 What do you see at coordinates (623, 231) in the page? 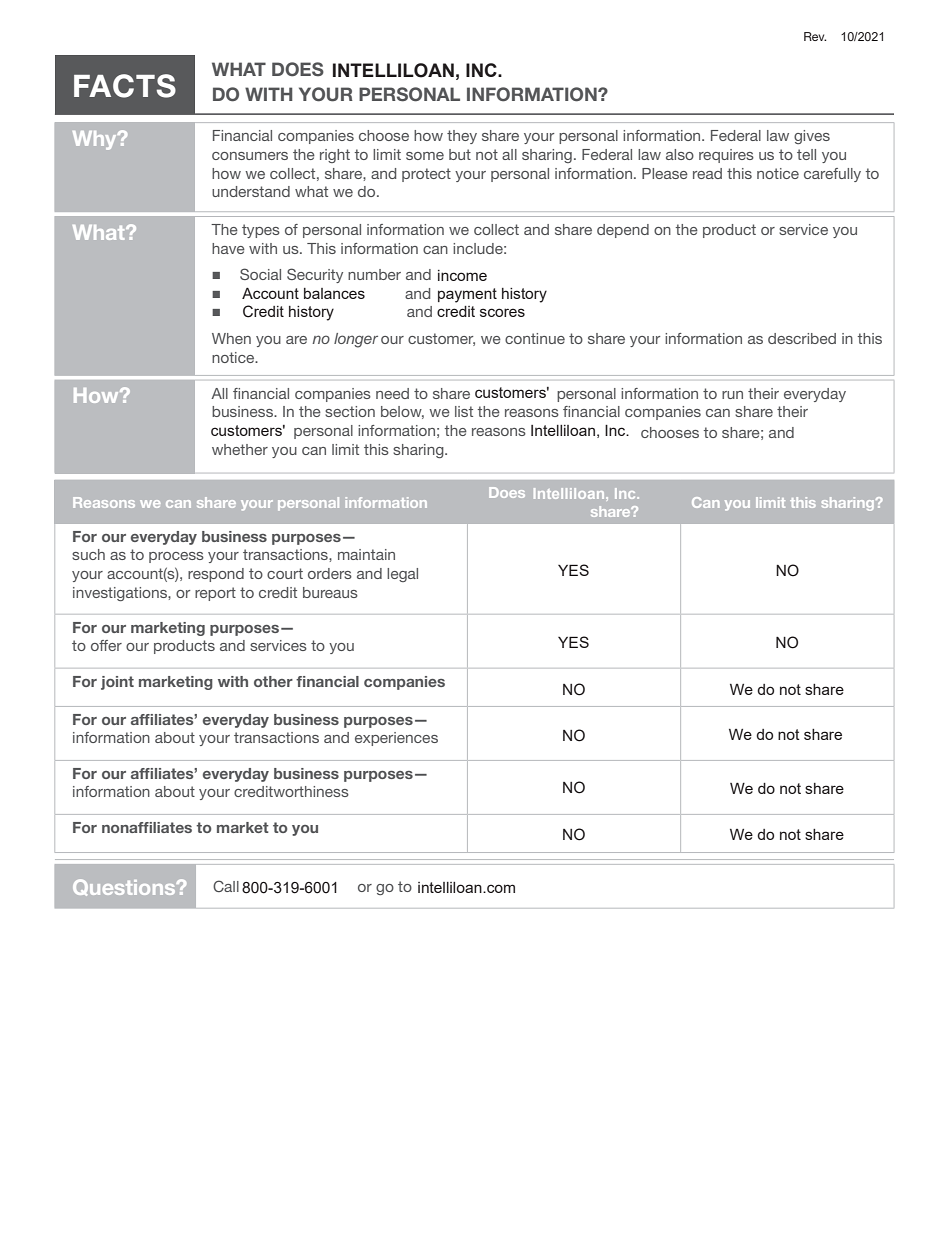
I see `depend` at bounding box center [623, 231].
